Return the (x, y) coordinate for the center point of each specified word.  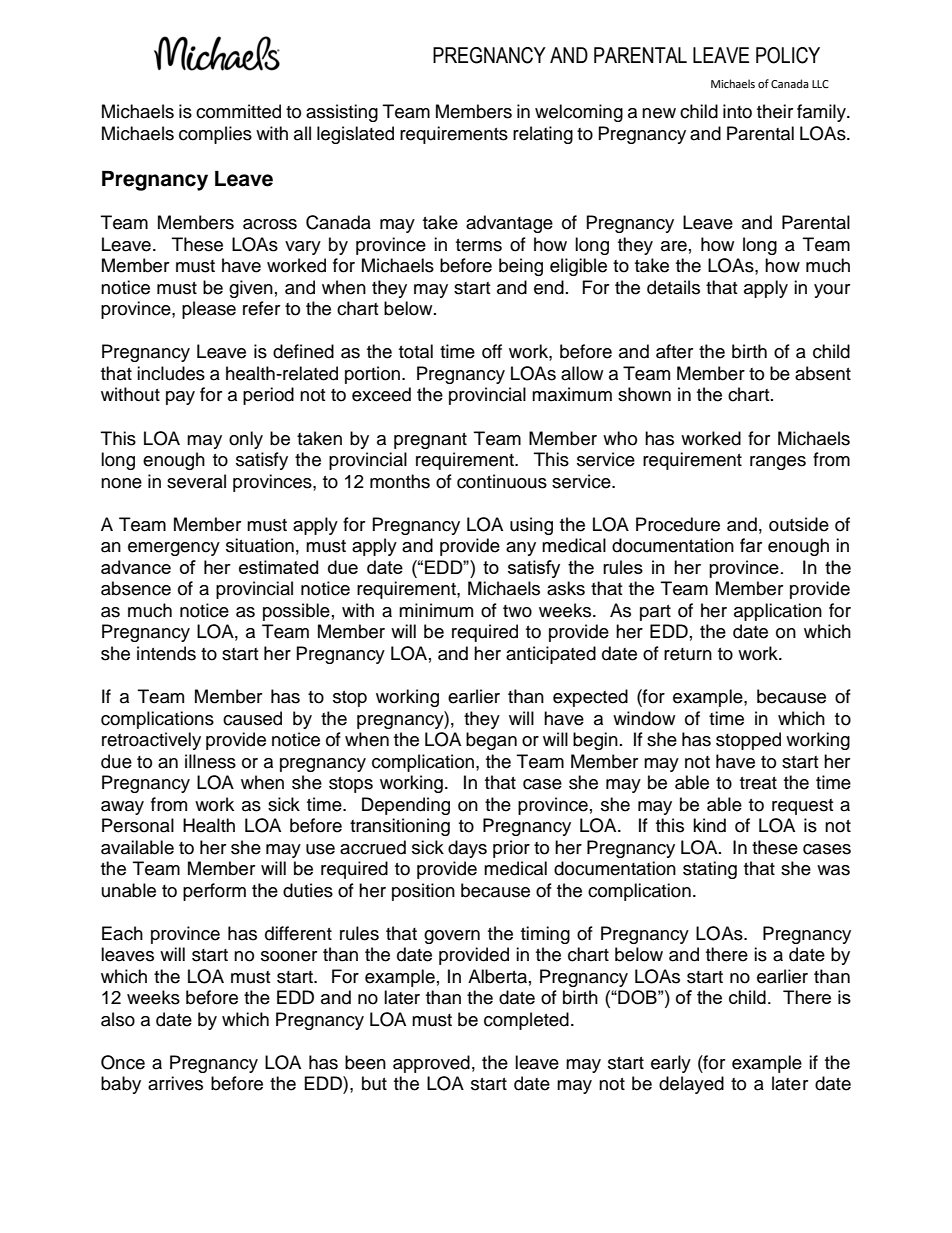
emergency (174, 549)
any (521, 549)
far (751, 545)
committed (238, 111)
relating (543, 135)
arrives (175, 1083)
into (737, 111)
